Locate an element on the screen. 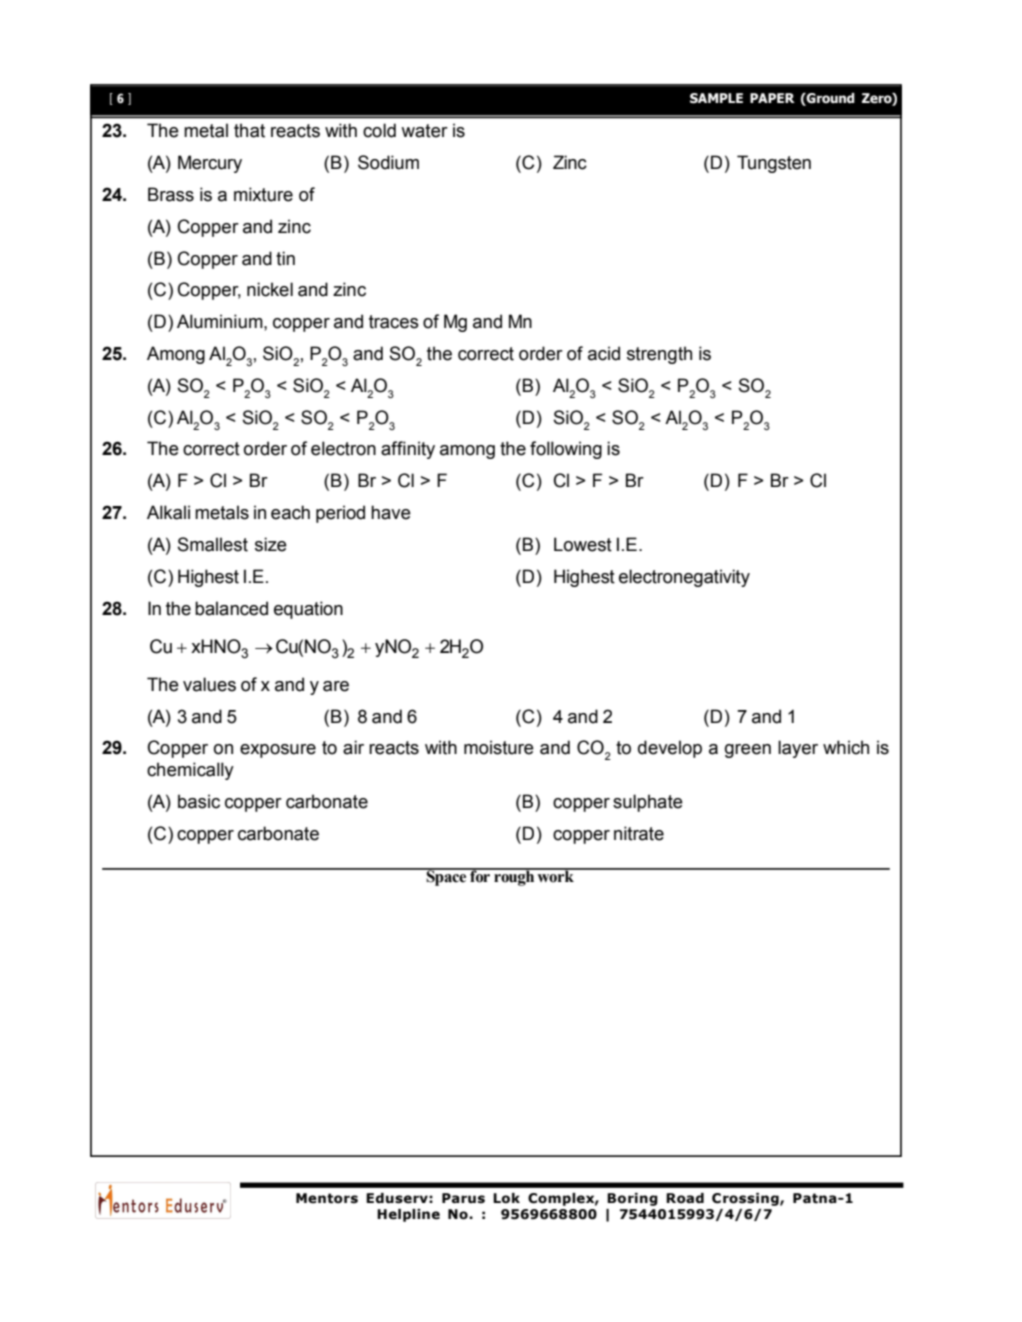  Road is located at coordinates (685, 1198).
